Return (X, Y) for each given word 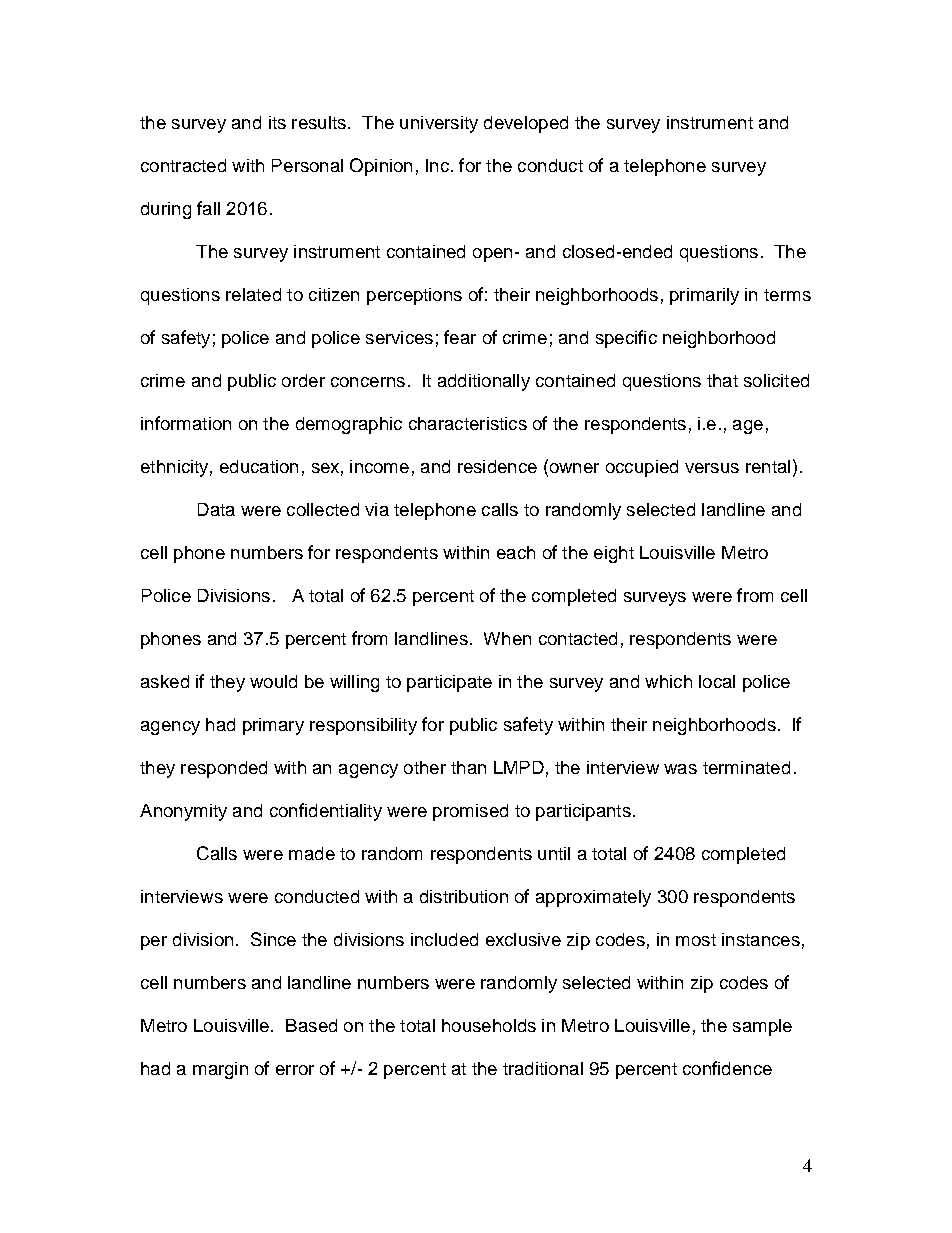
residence (497, 466)
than (468, 767)
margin (220, 1070)
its (277, 122)
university (439, 124)
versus (712, 468)
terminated (746, 767)
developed (526, 124)
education (259, 466)
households (489, 1025)
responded (224, 769)
